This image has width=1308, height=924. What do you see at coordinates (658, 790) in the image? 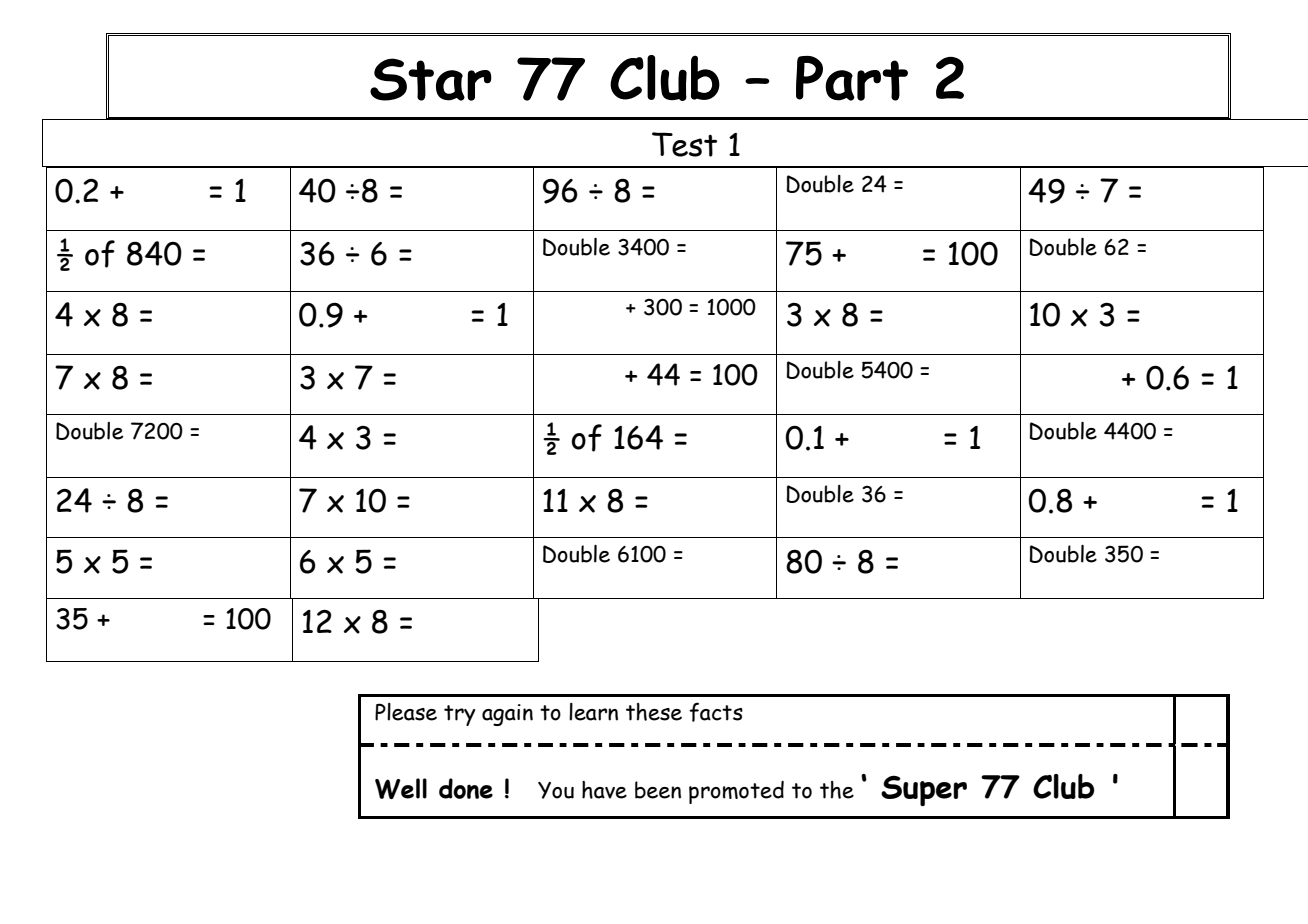
I see `been` at bounding box center [658, 790].
